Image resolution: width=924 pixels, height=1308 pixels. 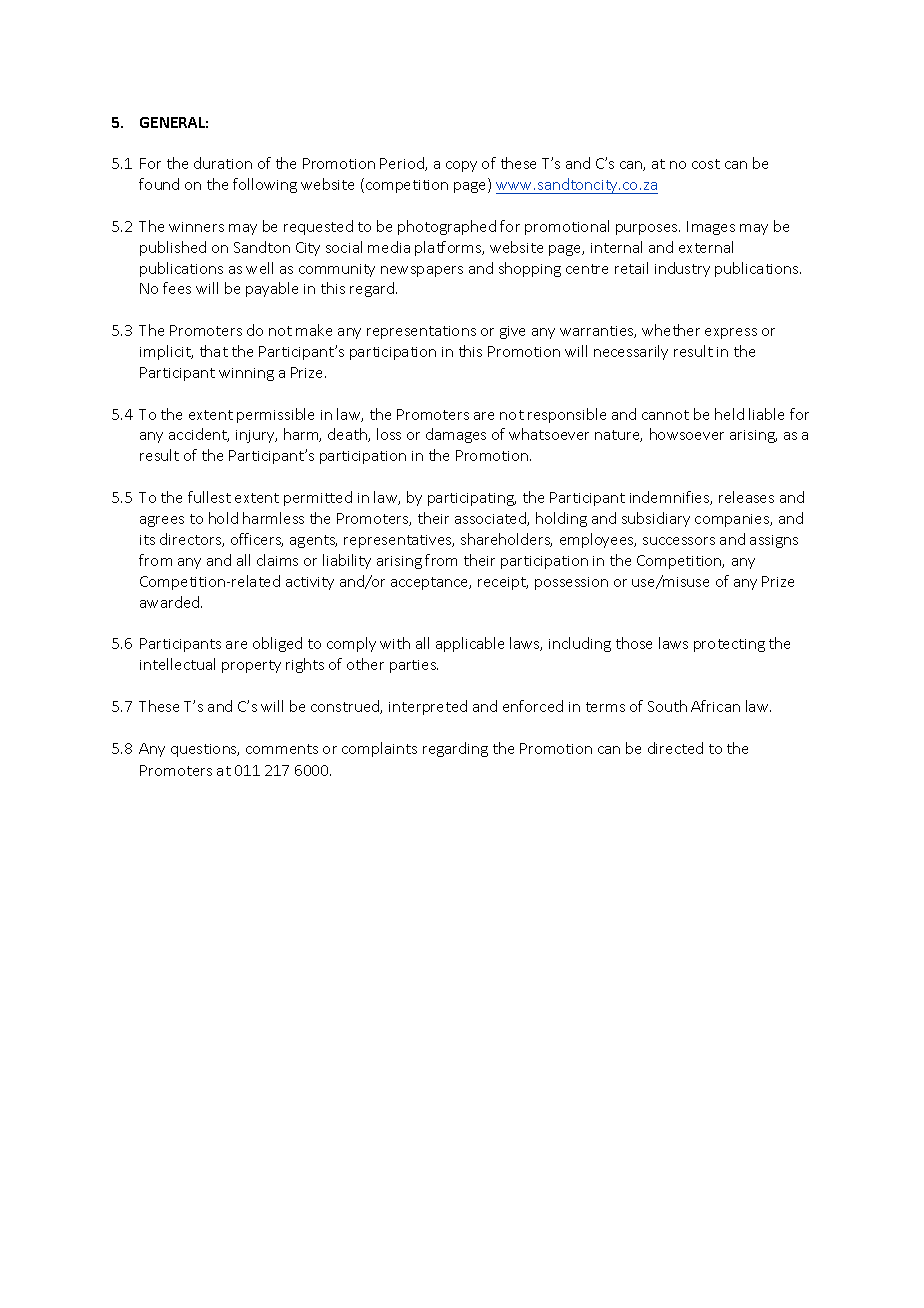 I want to click on successors, so click(x=679, y=541).
